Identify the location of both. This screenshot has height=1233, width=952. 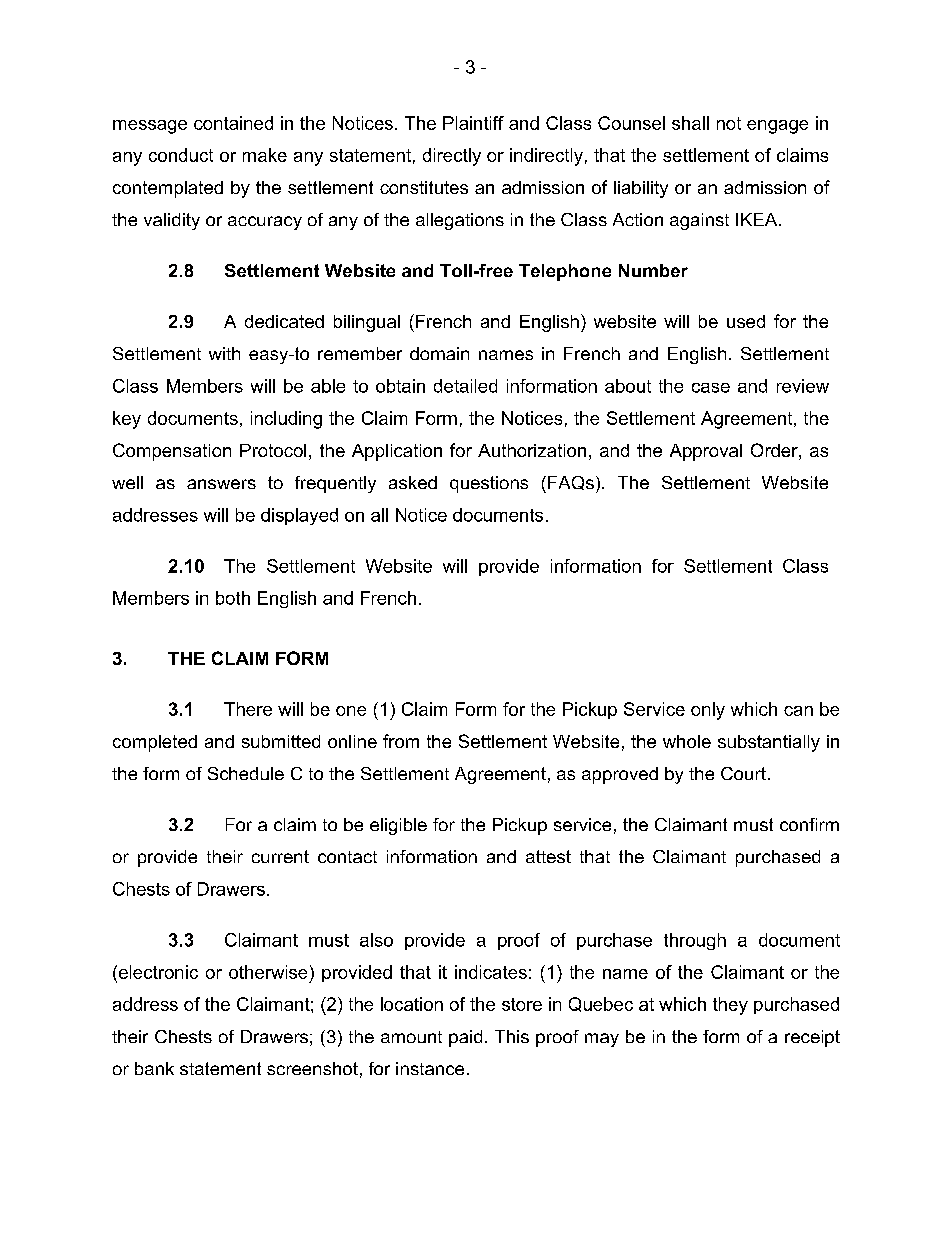
(233, 598).
